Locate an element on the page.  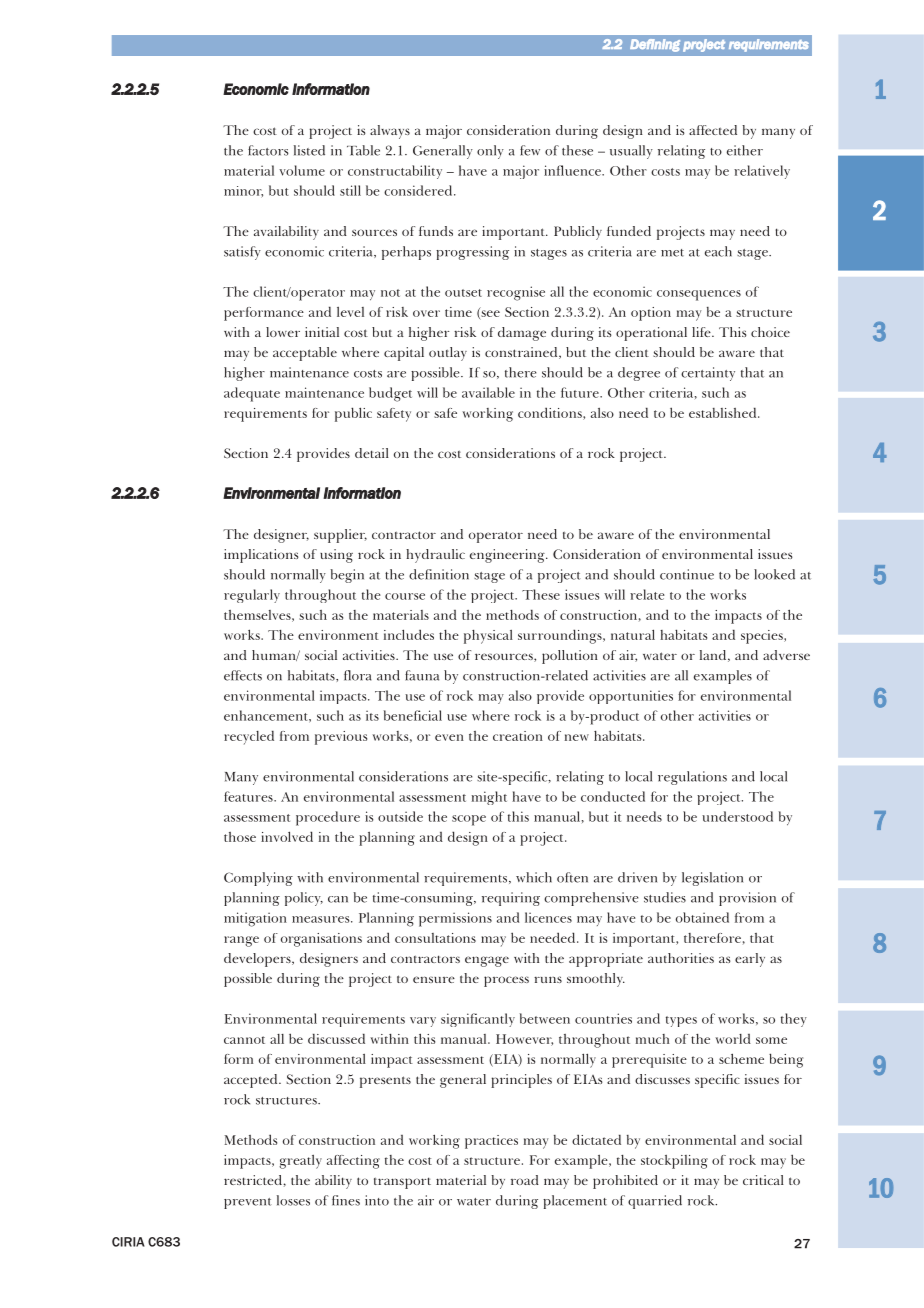
flora is located at coordinates (358, 675).
